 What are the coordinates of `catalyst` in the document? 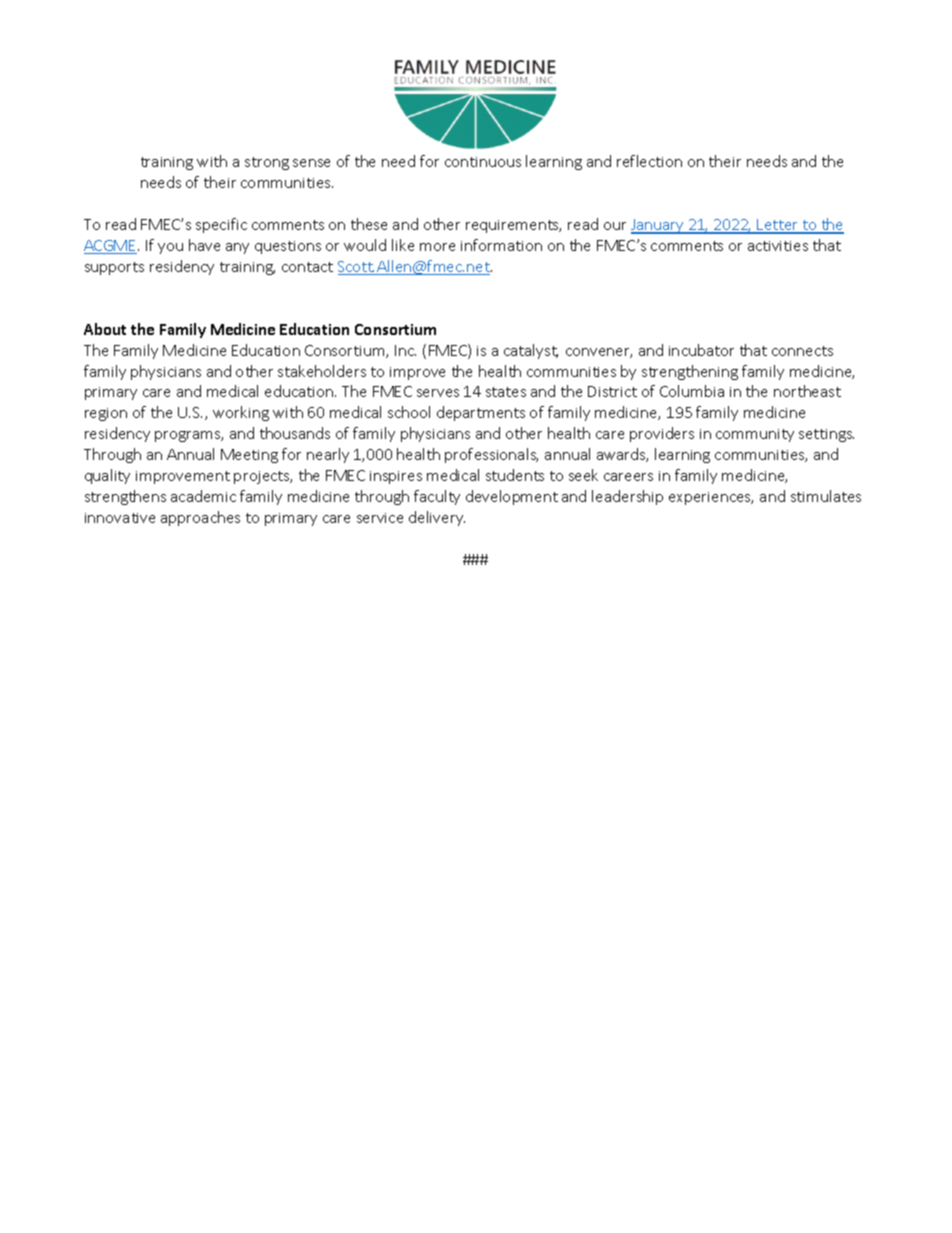 It's located at (531, 351).
